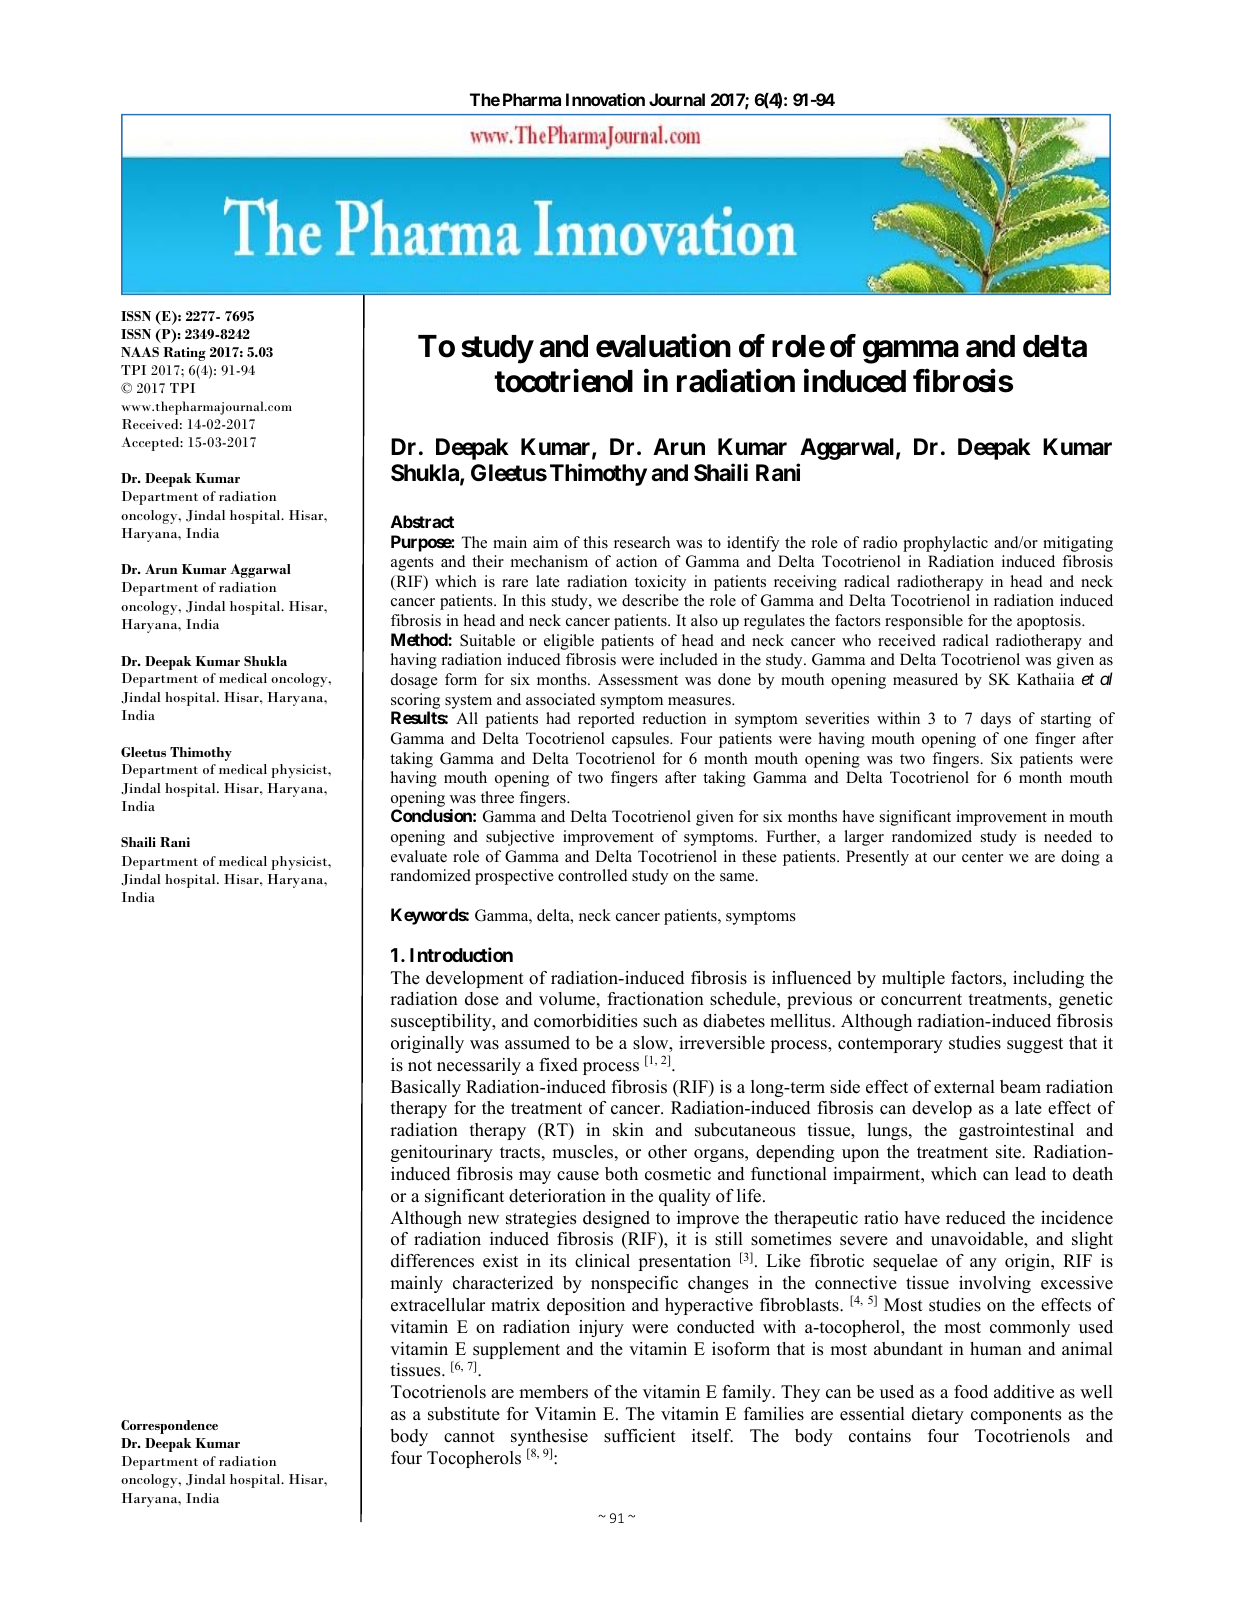  What do you see at coordinates (640, 1436) in the document?
I see `sufficient` at bounding box center [640, 1436].
